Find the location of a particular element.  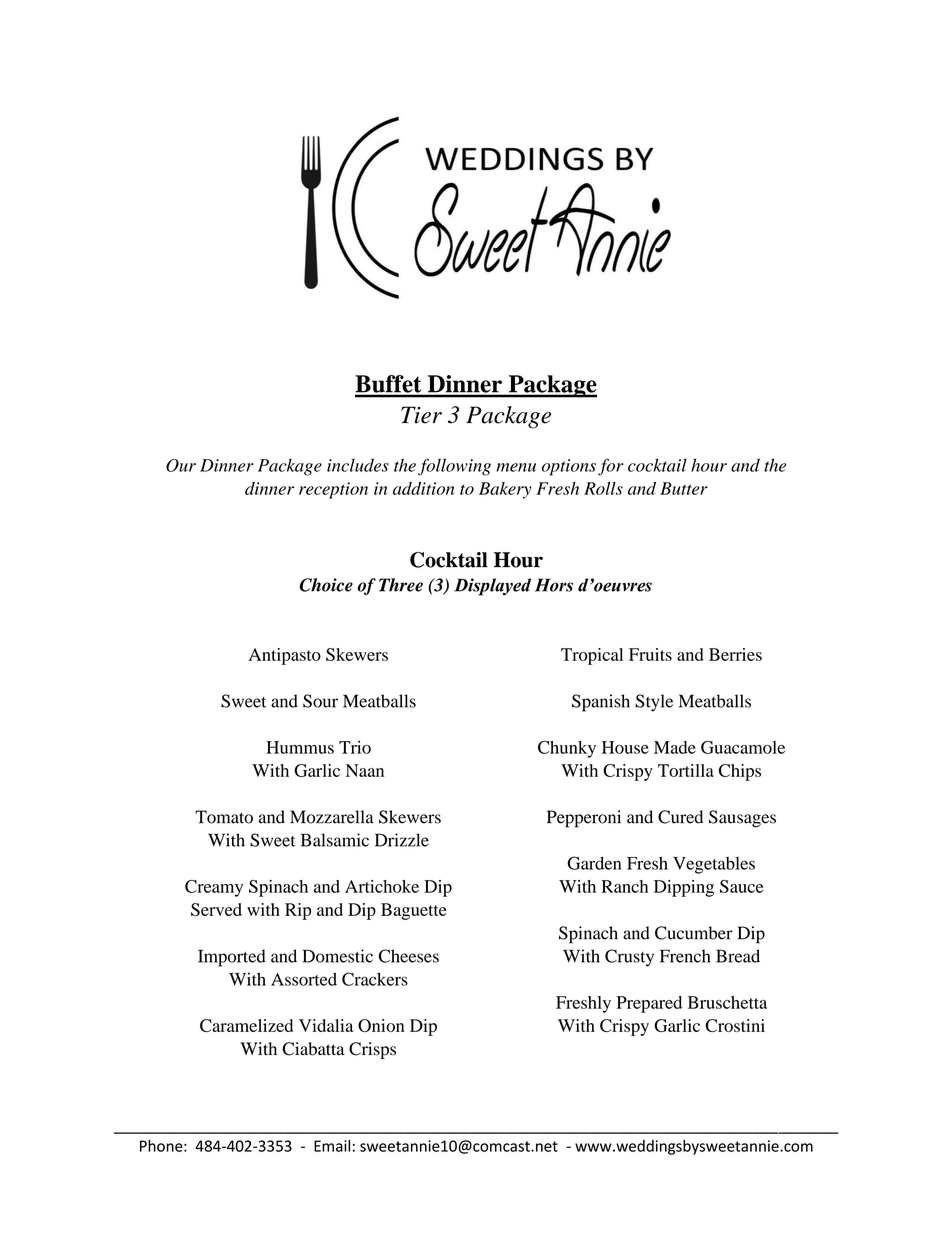

Fruits is located at coordinates (650, 654).
